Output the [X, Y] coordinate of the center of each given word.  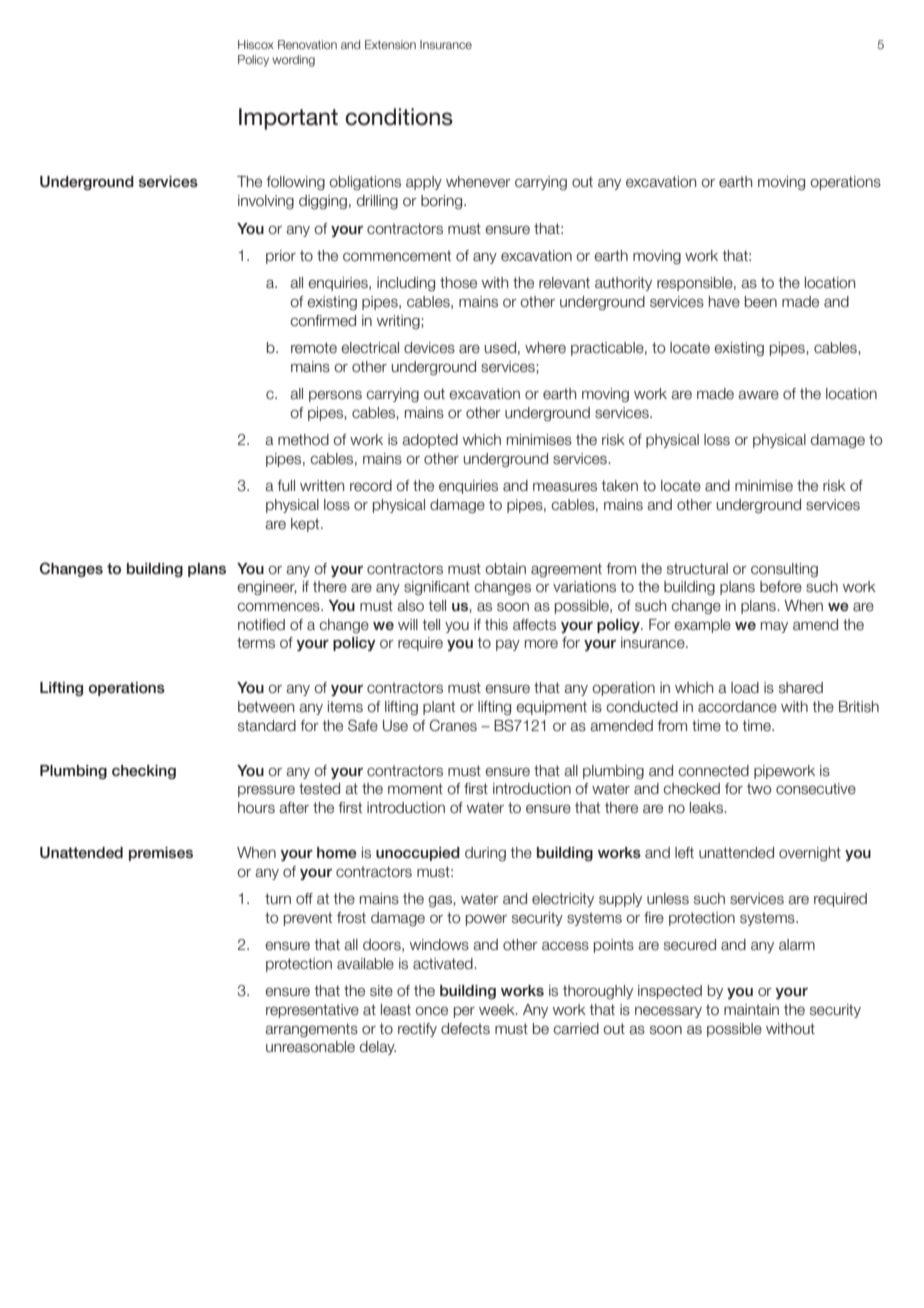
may [774, 627]
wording [293, 61]
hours [256, 808]
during [485, 854]
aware [758, 395]
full [286, 486]
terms [256, 643]
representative [312, 1011]
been [761, 302]
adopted [430, 441]
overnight [810, 854]
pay [508, 645]
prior [281, 257]
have [724, 302]
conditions [399, 117]
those [458, 283]
